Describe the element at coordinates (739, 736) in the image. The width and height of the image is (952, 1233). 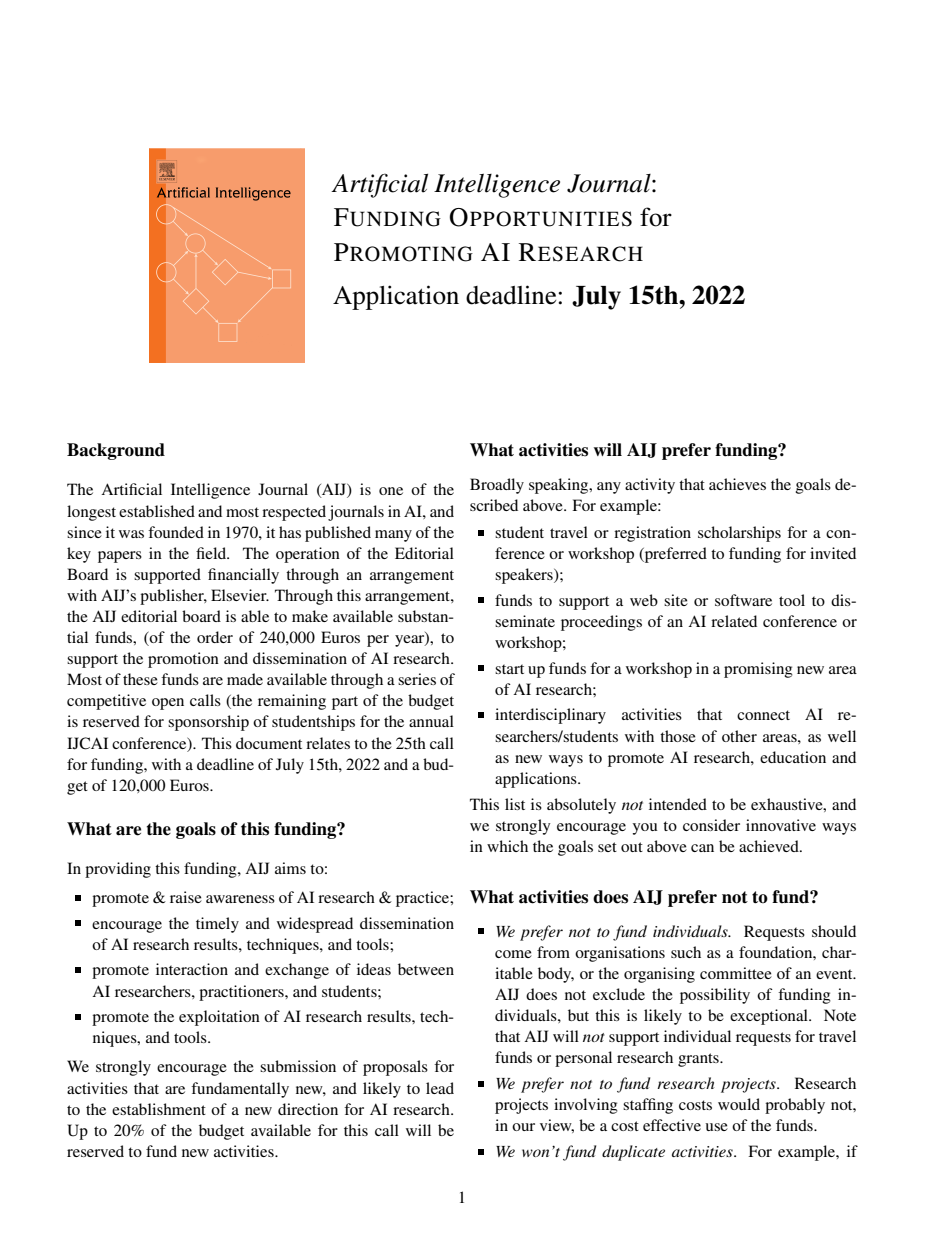
I see `other` at that location.
